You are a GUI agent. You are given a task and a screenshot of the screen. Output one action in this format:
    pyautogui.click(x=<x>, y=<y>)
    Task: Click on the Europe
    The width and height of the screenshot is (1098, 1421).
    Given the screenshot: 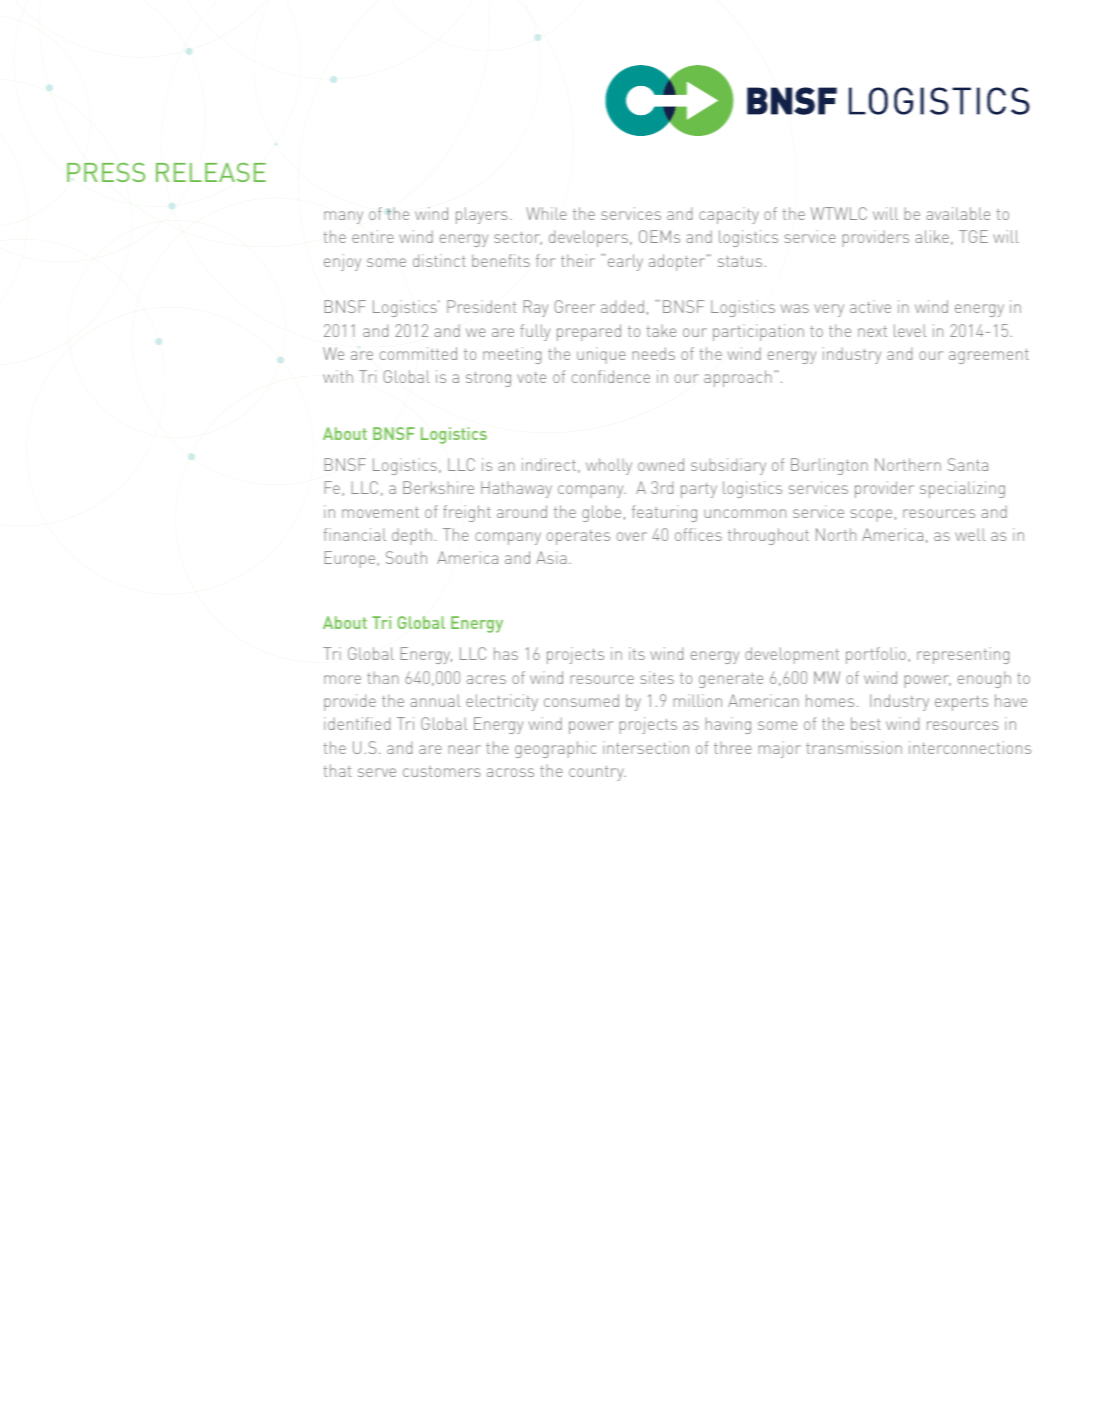 What is the action you would take?
    pyautogui.click(x=351, y=559)
